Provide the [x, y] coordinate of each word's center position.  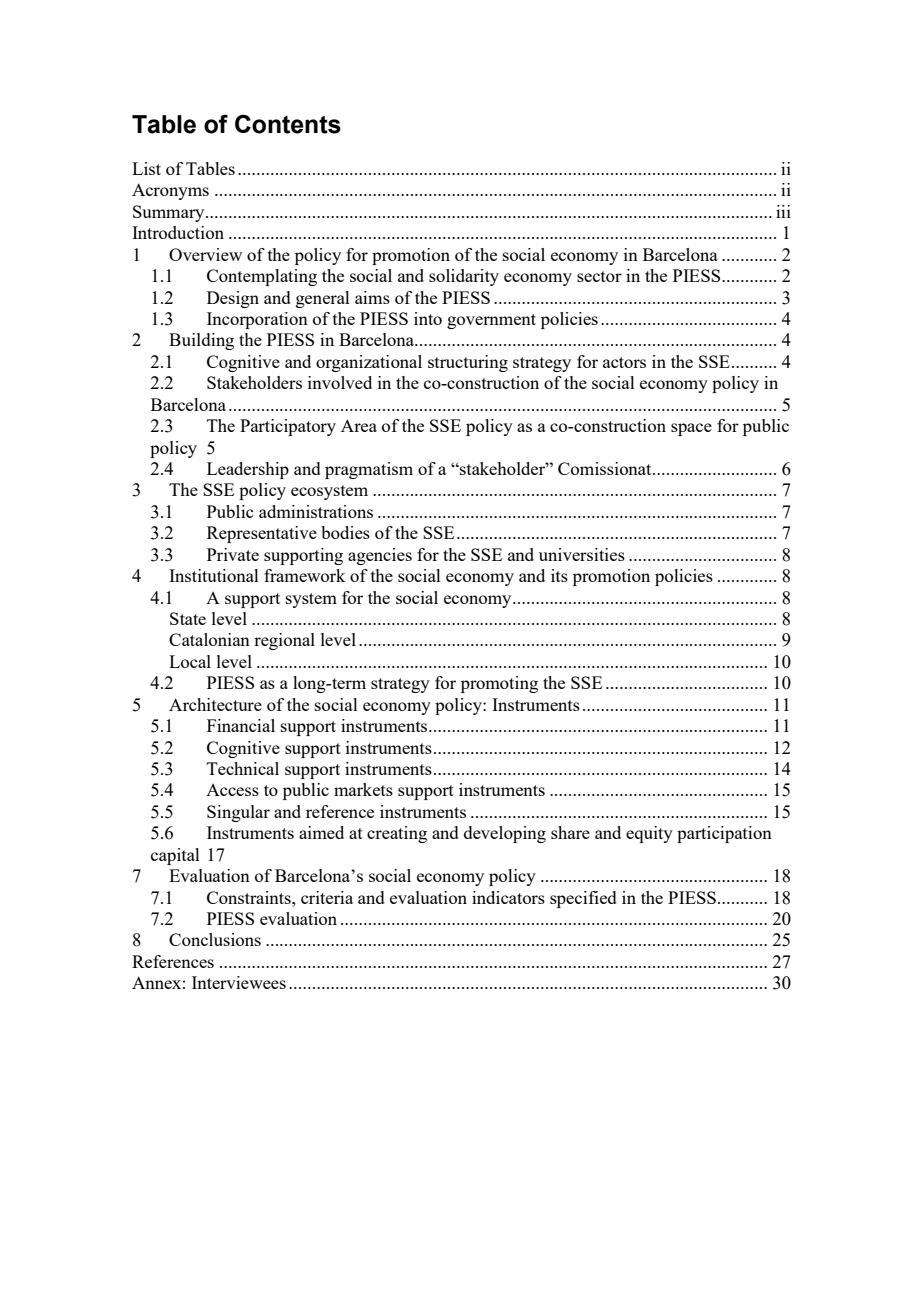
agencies [380, 556]
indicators [508, 897]
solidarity [464, 277]
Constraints [250, 897]
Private [233, 554]
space [691, 429]
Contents [288, 124]
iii [783, 211]
